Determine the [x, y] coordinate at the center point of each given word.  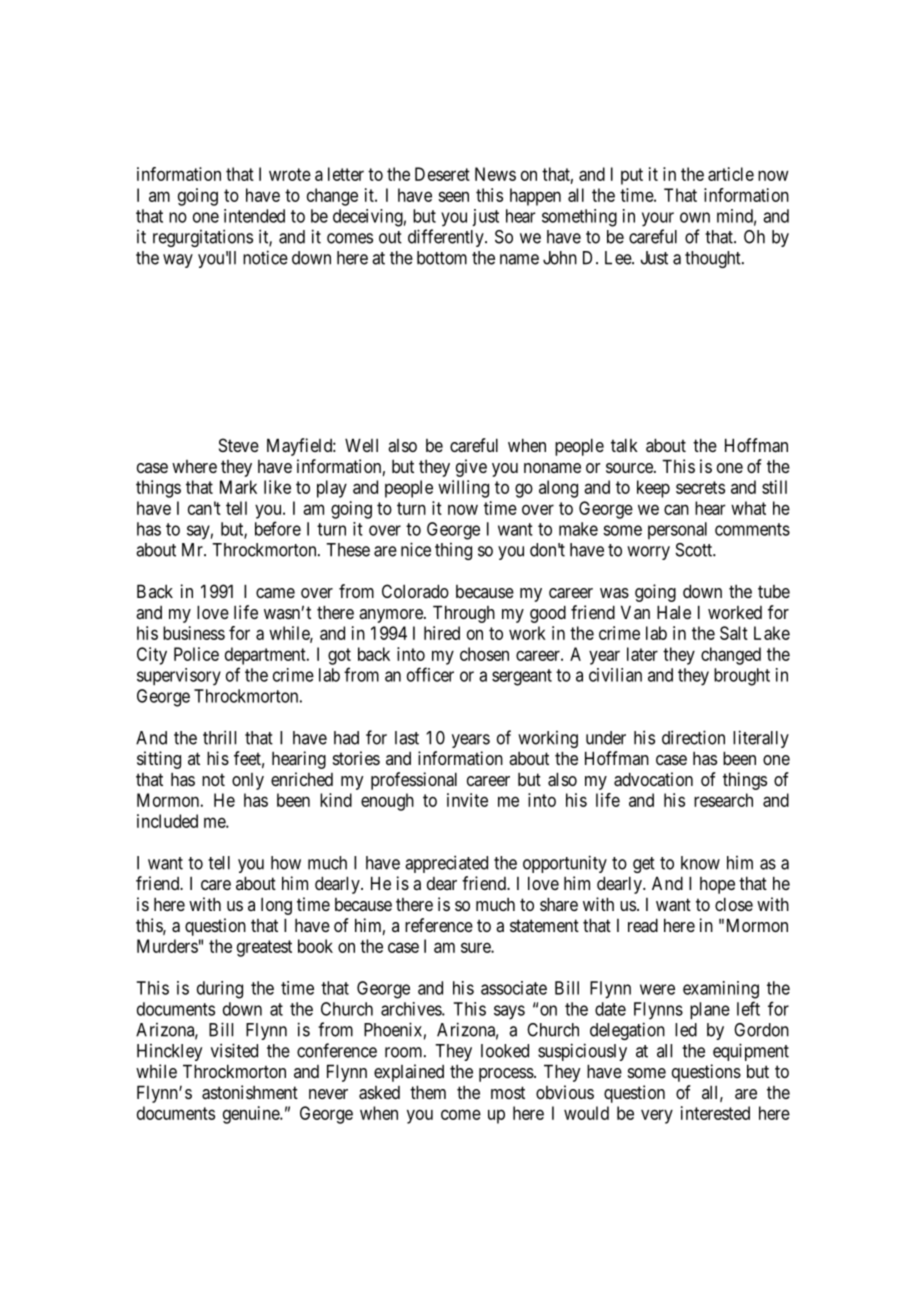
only [248, 781]
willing [463, 489]
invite [467, 800]
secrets [700, 487]
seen [453, 196]
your [658, 219]
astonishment [250, 1092]
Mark [238, 487]
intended [254, 216]
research [723, 800]
